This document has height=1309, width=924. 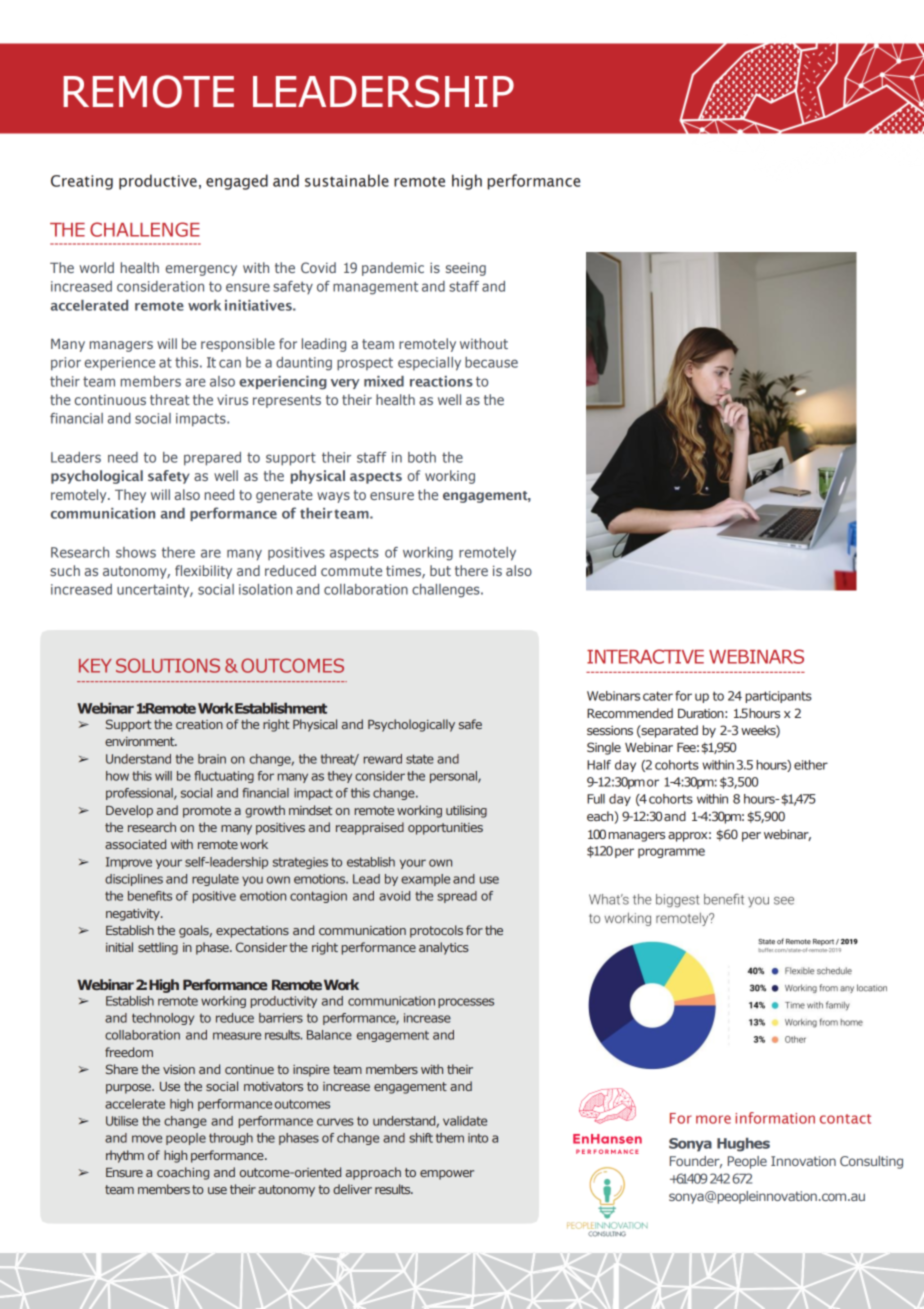 I want to click on productive, so click(x=158, y=182).
